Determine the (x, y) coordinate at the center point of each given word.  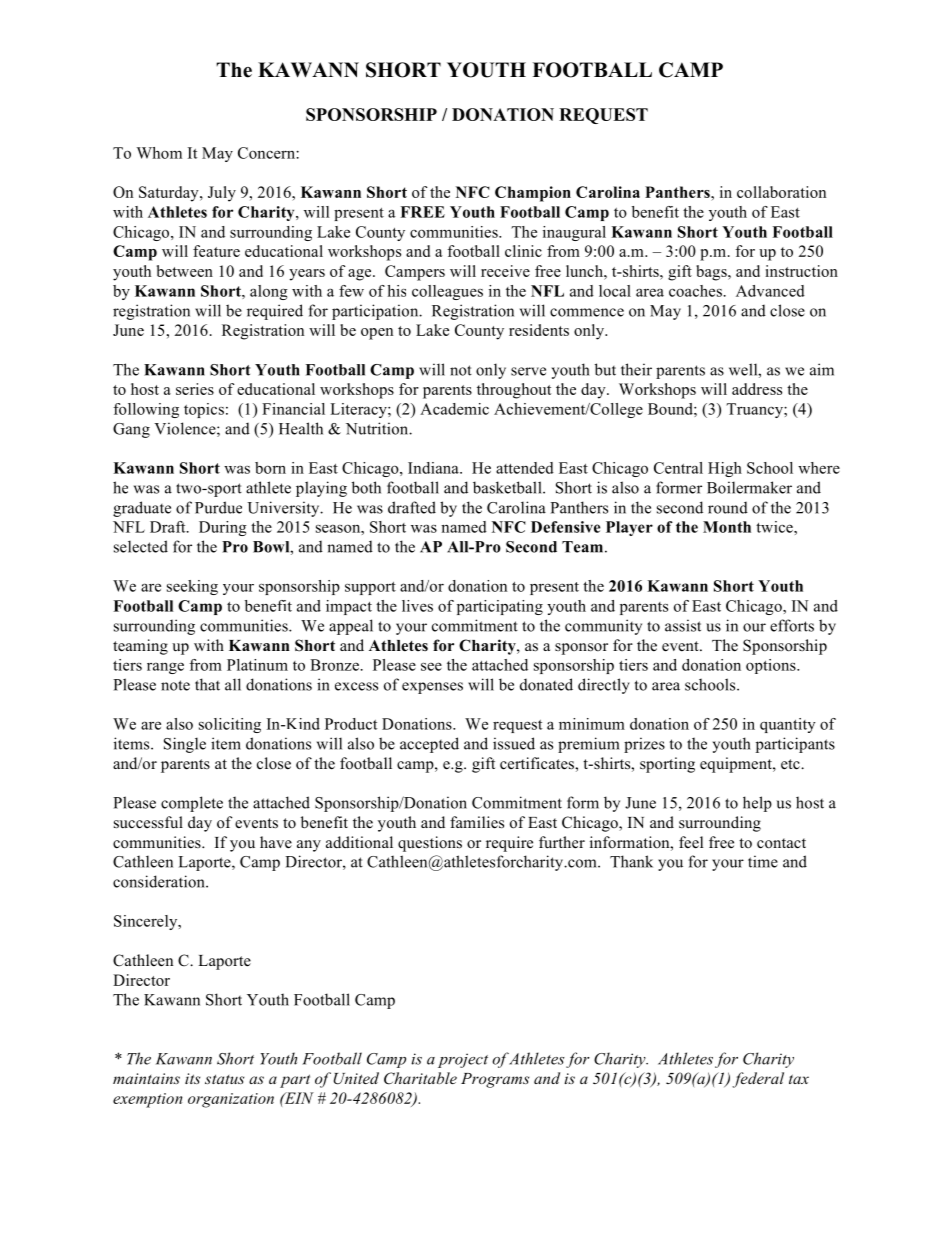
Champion (533, 194)
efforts (792, 625)
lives (417, 606)
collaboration (781, 192)
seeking (192, 587)
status (224, 1079)
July (222, 194)
